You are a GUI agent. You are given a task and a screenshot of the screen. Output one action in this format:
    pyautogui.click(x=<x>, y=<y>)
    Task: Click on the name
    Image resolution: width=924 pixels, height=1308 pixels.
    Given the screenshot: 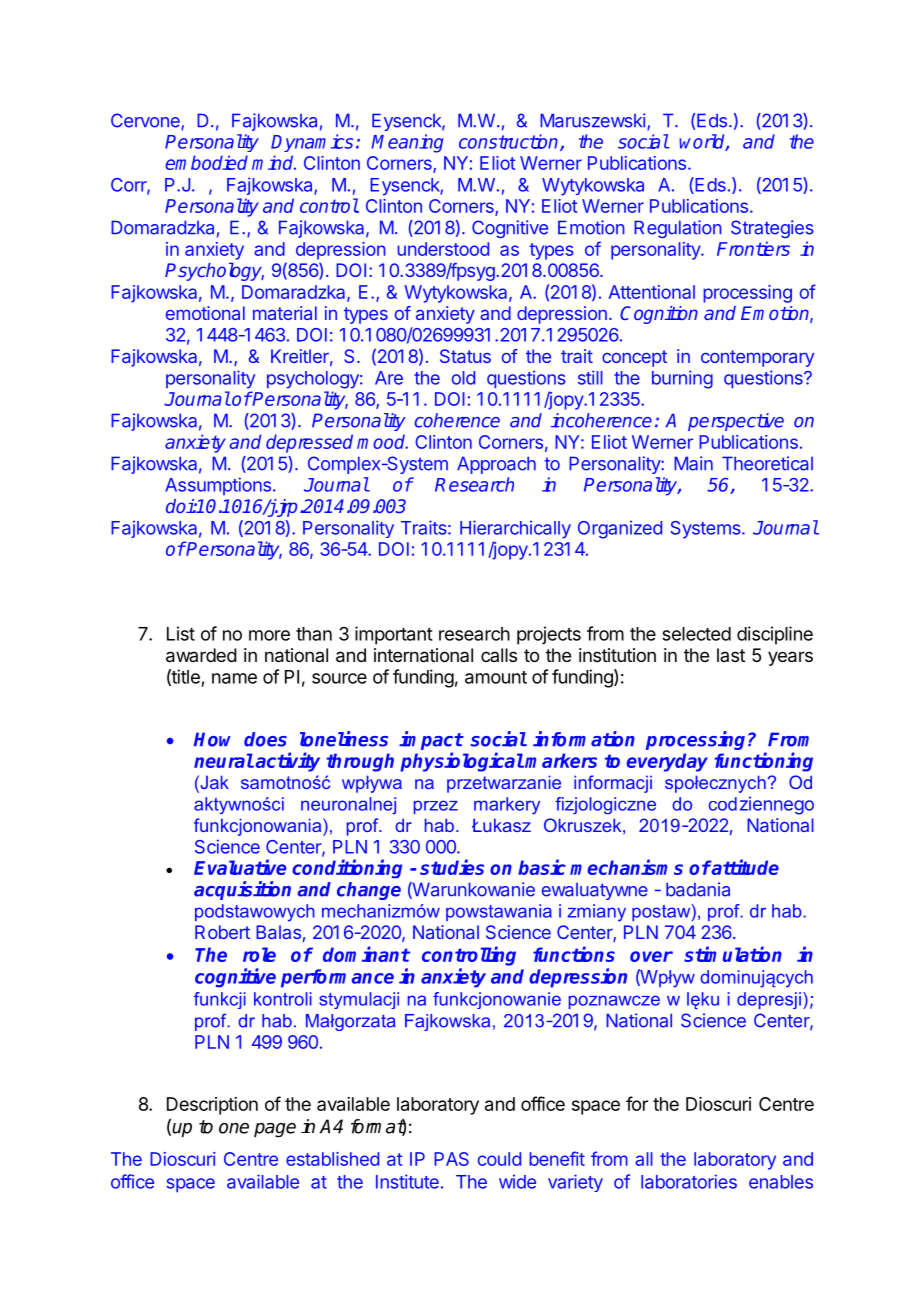 What is the action you would take?
    pyautogui.click(x=234, y=678)
